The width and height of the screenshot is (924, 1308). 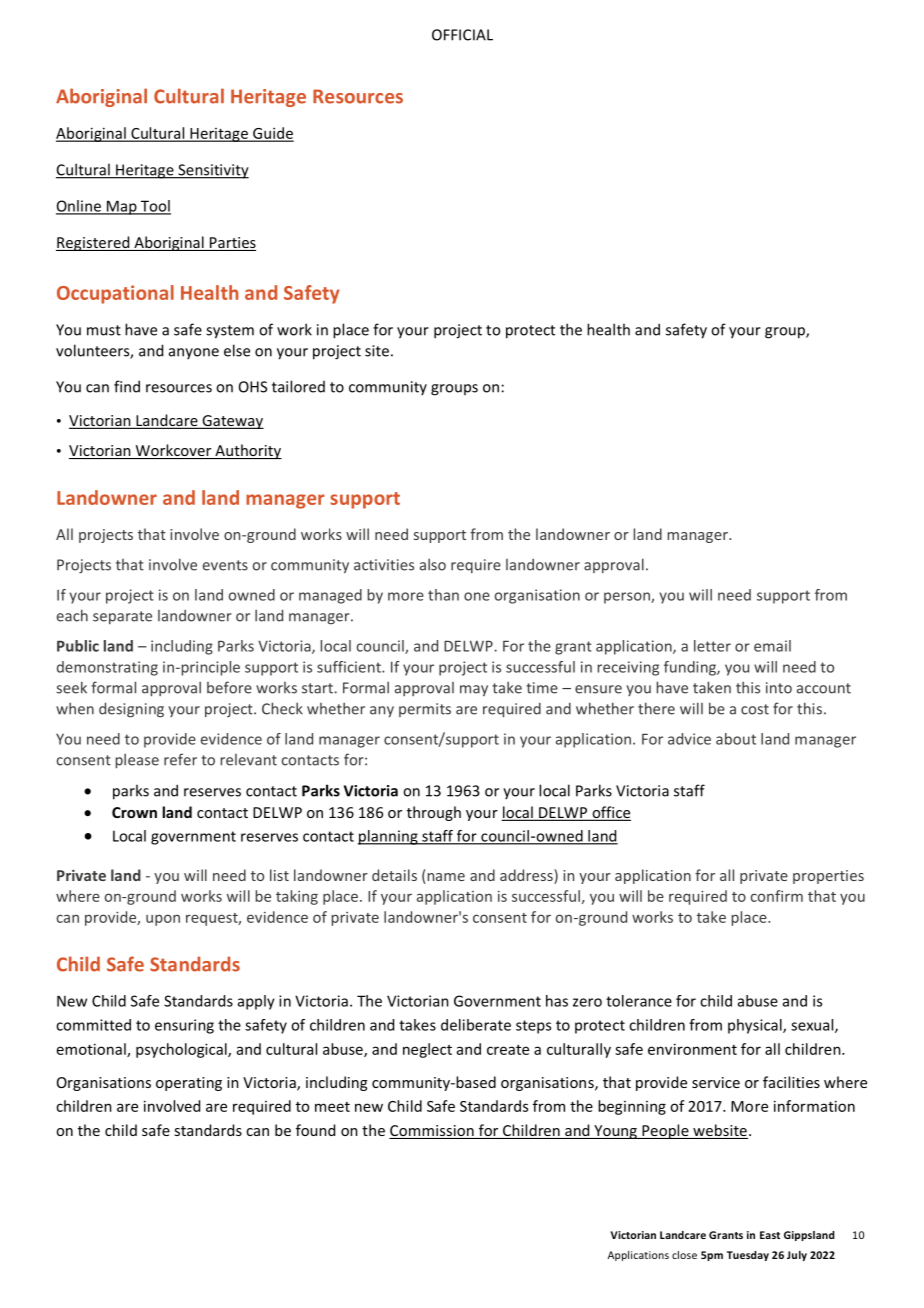 What do you see at coordinates (445, 878) in the screenshot?
I see `name` at bounding box center [445, 878].
